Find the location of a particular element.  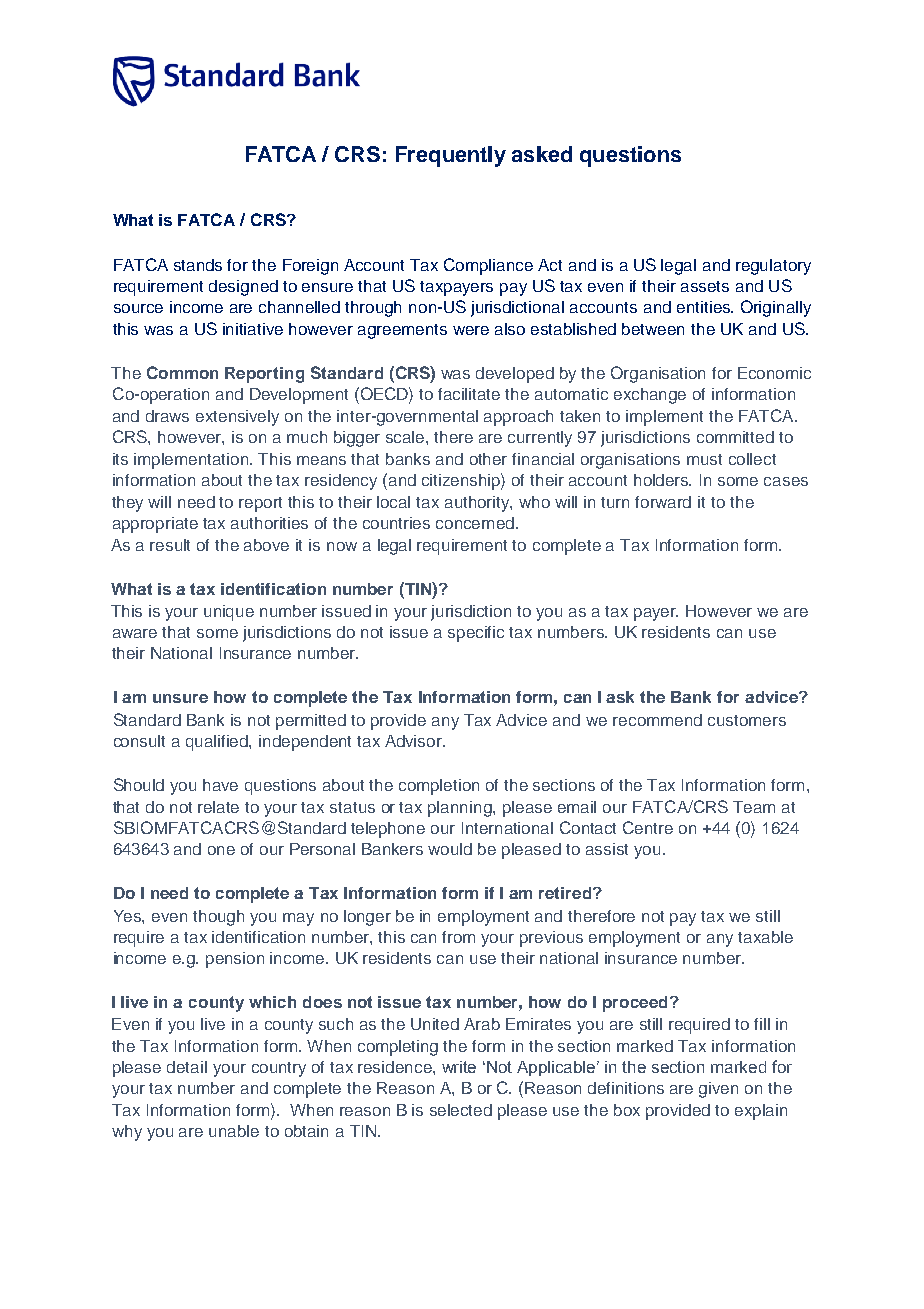

planning is located at coordinates (461, 809).
